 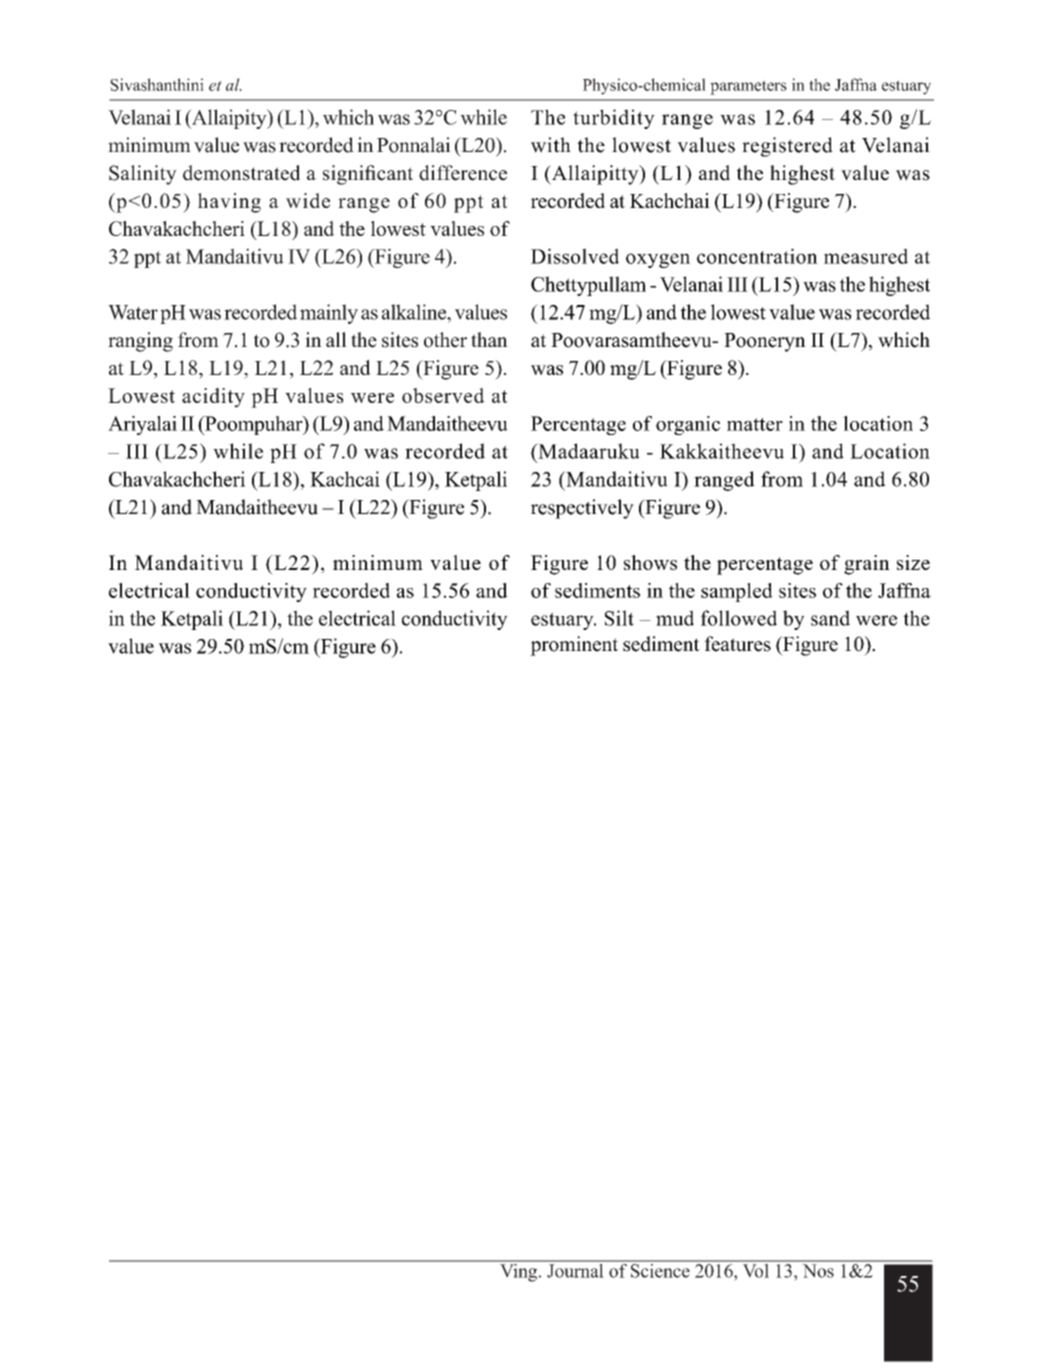 What do you see at coordinates (574, 646) in the screenshot?
I see `prominent` at bounding box center [574, 646].
